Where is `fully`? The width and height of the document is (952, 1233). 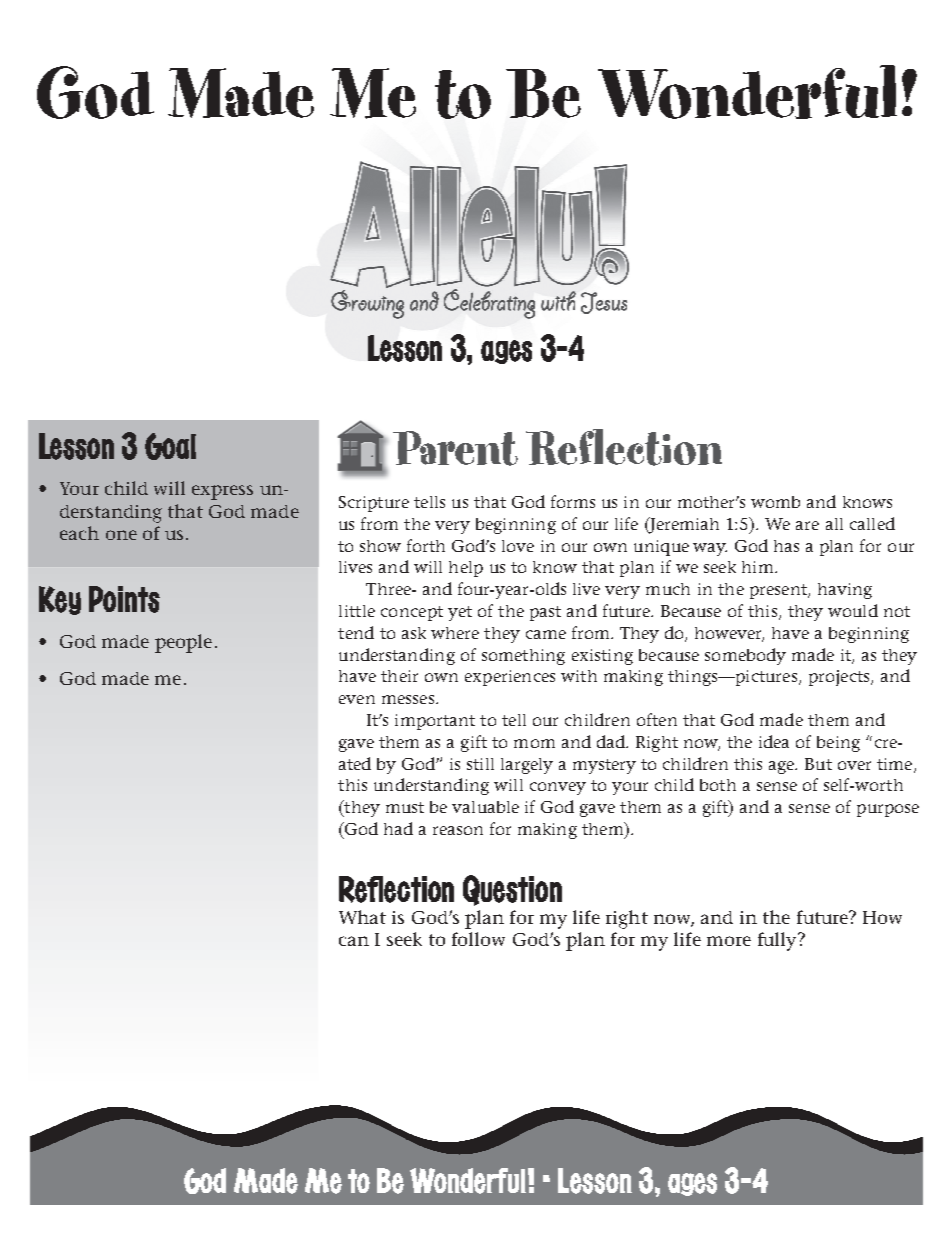 fully is located at coordinates (778, 941).
